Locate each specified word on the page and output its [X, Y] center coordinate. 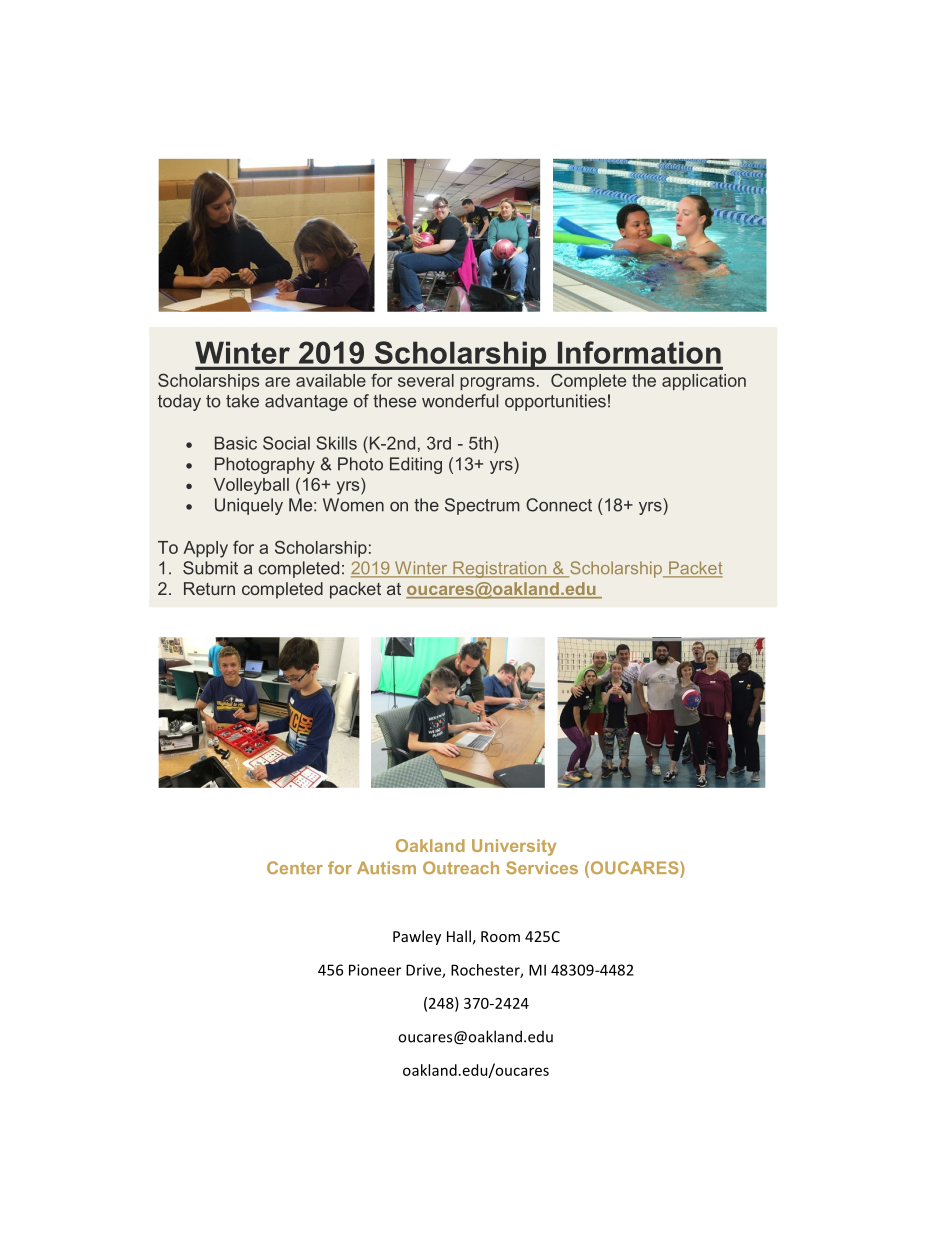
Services [542, 867]
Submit [210, 568]
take [242, 401]
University [514, 847]
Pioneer [375, 970]
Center [295, 867]
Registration [500, 569]
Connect [559, 505]
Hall [459, 936]
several [426, 380]
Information [639, 352]
